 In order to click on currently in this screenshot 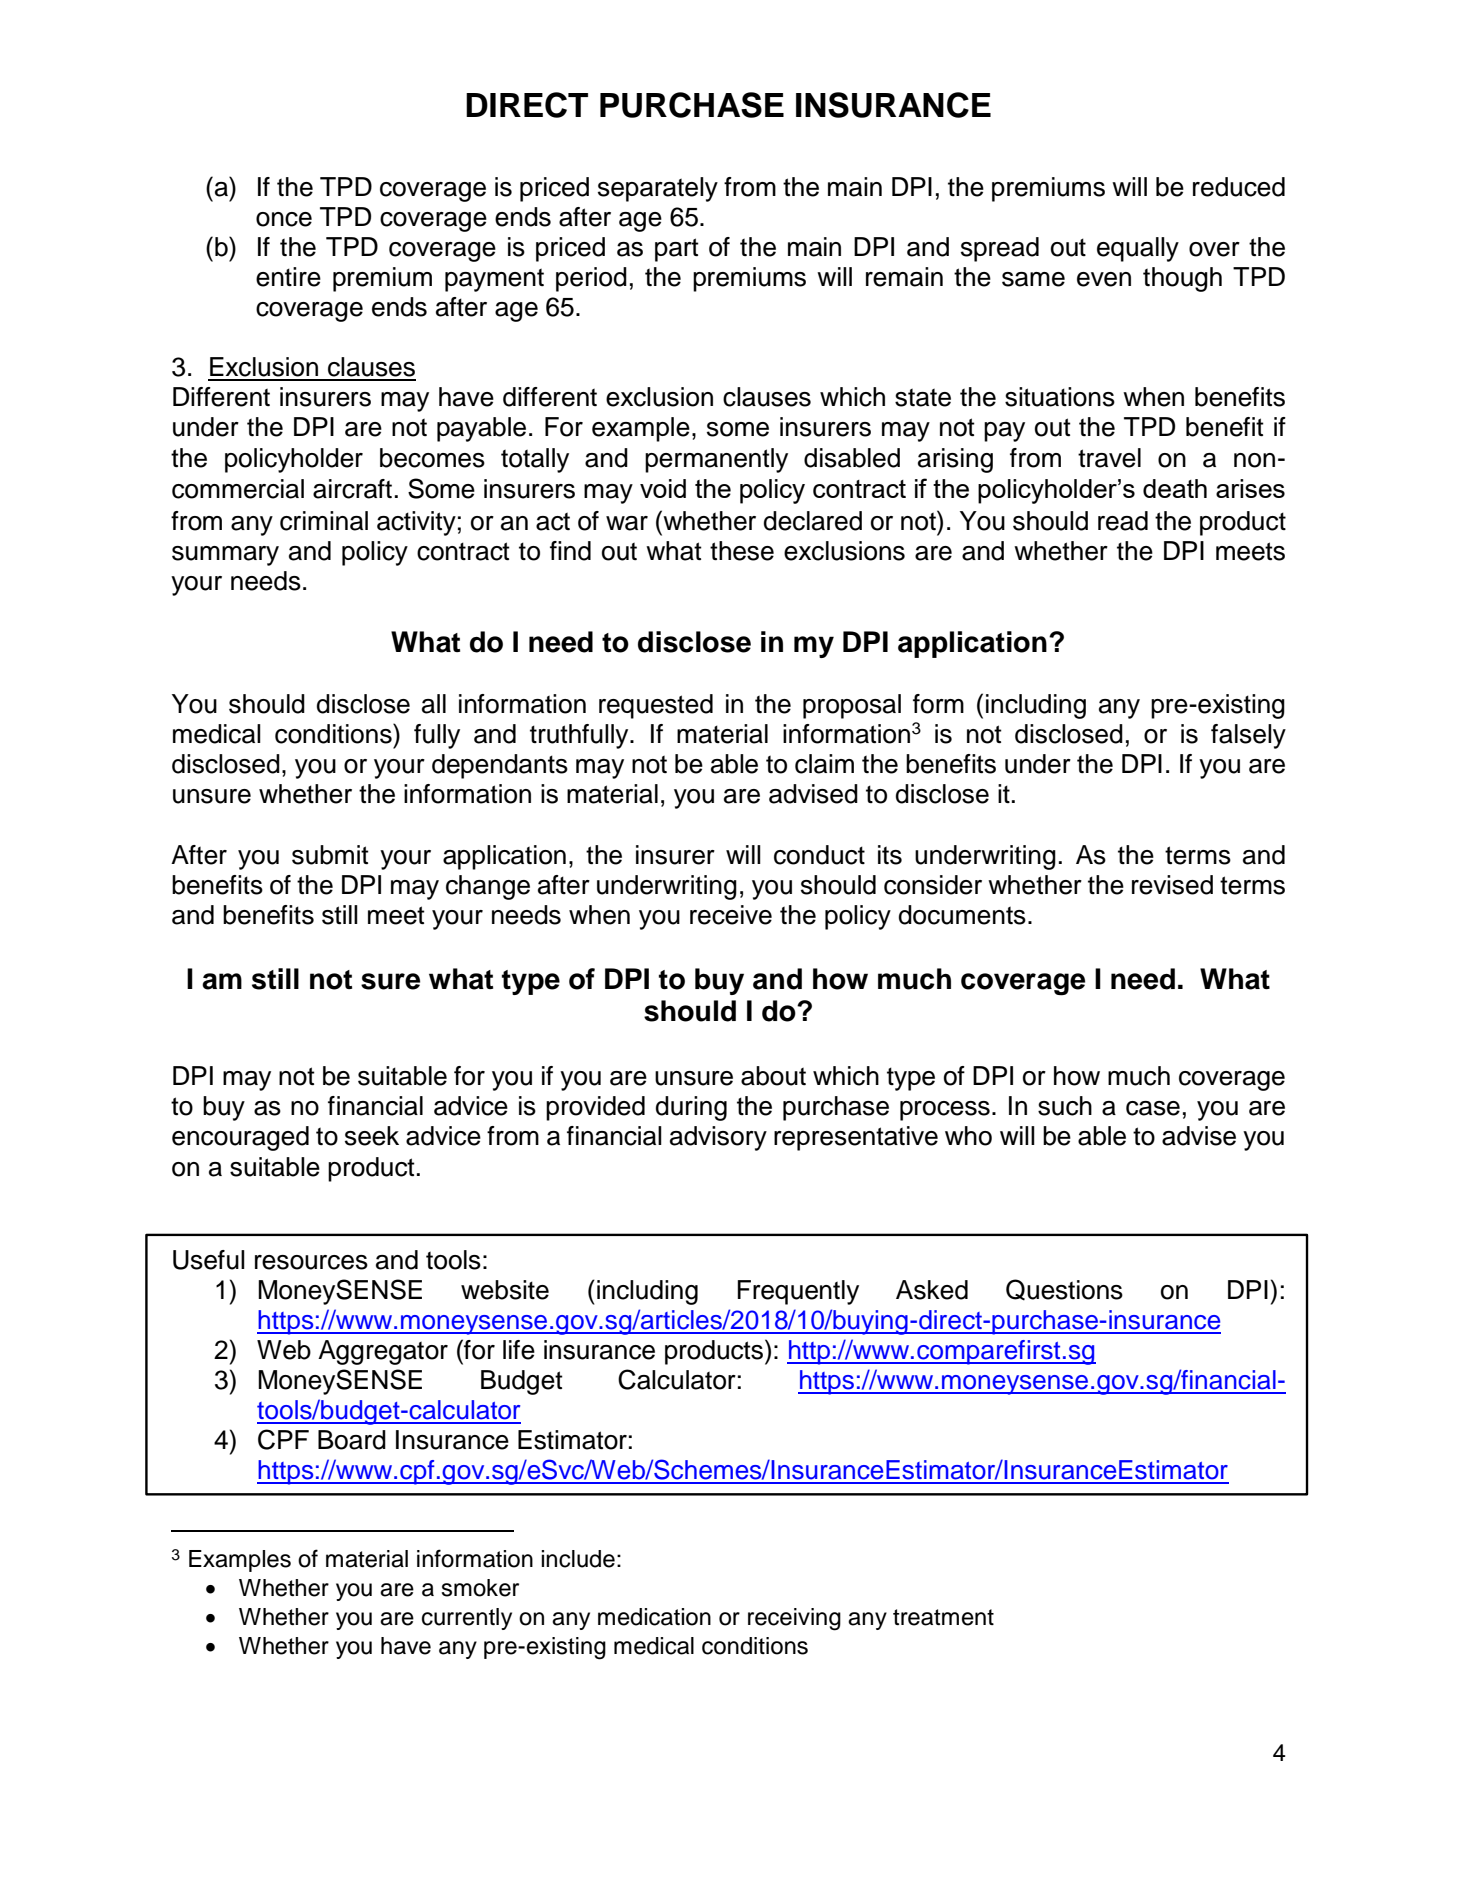, I will do `click(467, 1619)`.
